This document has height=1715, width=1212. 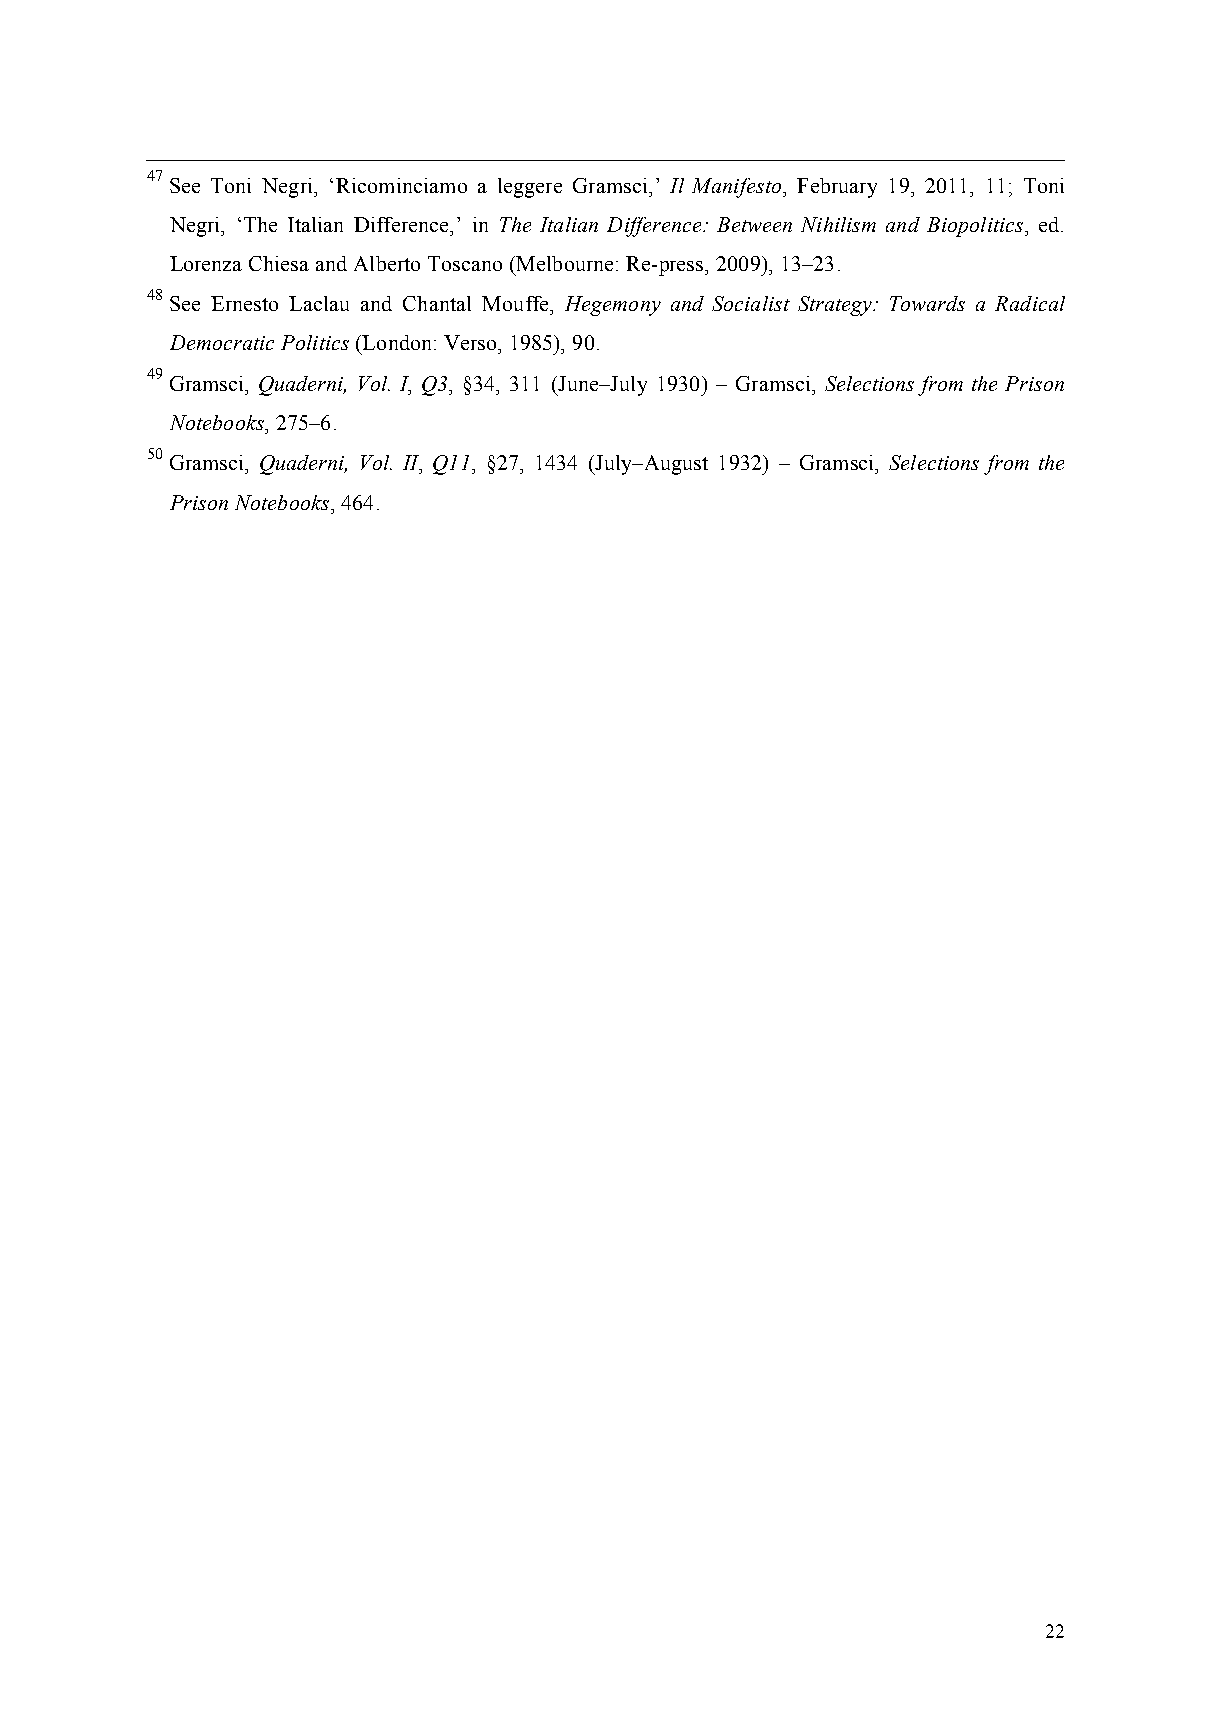 I want to click on Manifesto, so click(x=736, y=188).
